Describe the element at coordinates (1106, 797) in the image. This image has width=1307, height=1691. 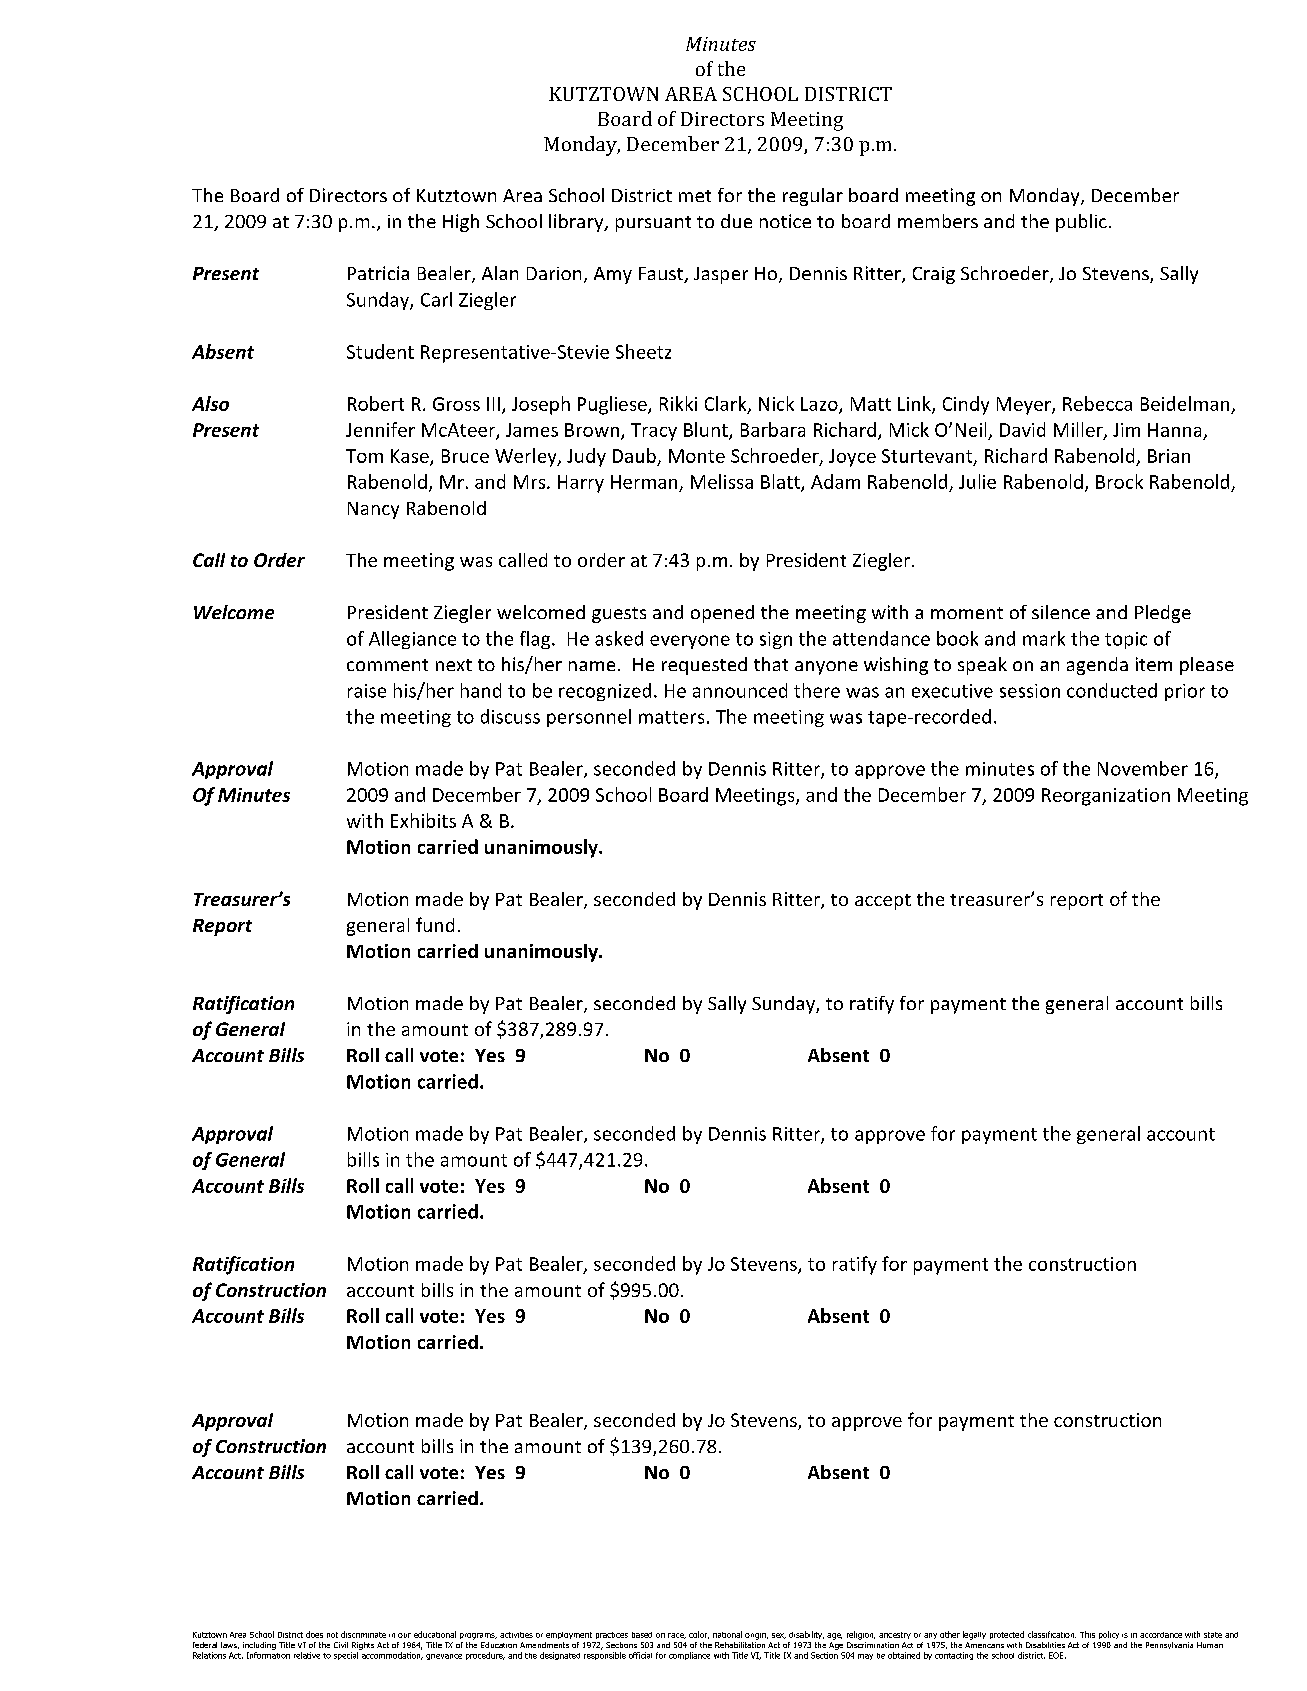
I see `Reorganization` at that location.
